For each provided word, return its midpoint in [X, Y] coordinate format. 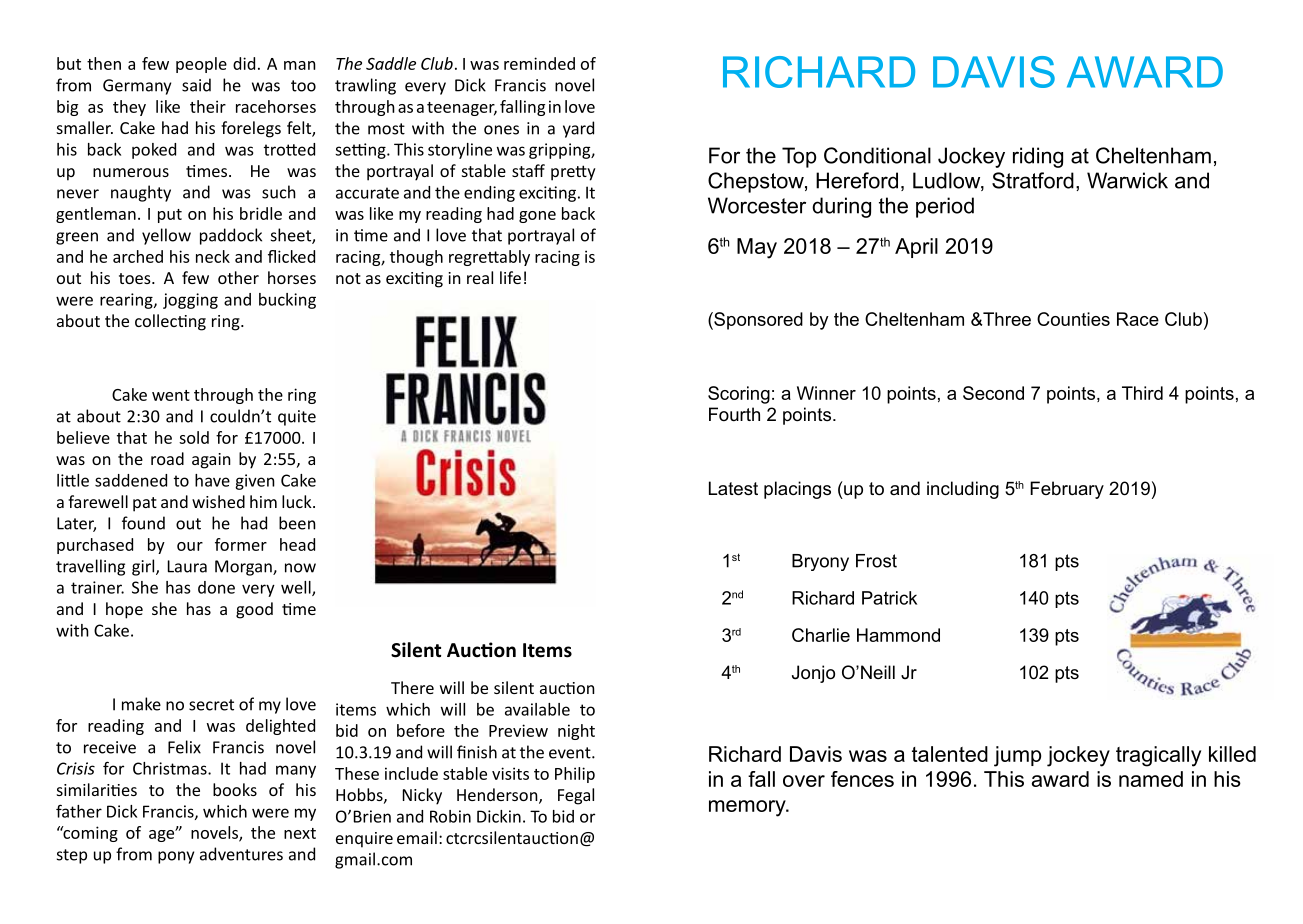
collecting [170, 322]
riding [1038, 157]
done [216, 587]
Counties [1073, 319]
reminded [539, 63]
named [1151, 779]
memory [748, 808]
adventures [241, 854]
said [196, 85]
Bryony [820, 562]
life [510, 277]
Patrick [889, 598]
